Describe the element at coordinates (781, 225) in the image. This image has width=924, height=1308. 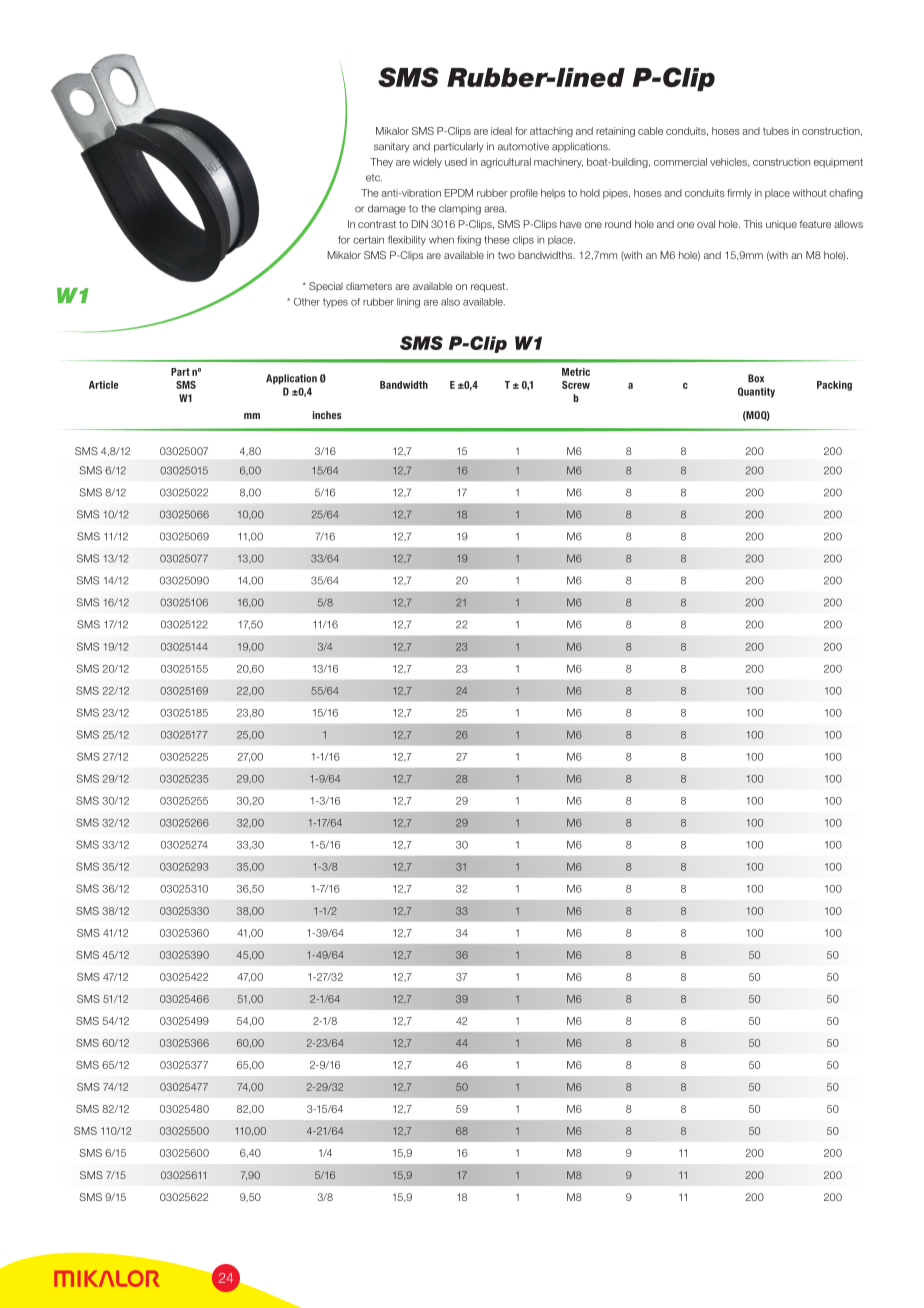
I see `unique` at that location.
